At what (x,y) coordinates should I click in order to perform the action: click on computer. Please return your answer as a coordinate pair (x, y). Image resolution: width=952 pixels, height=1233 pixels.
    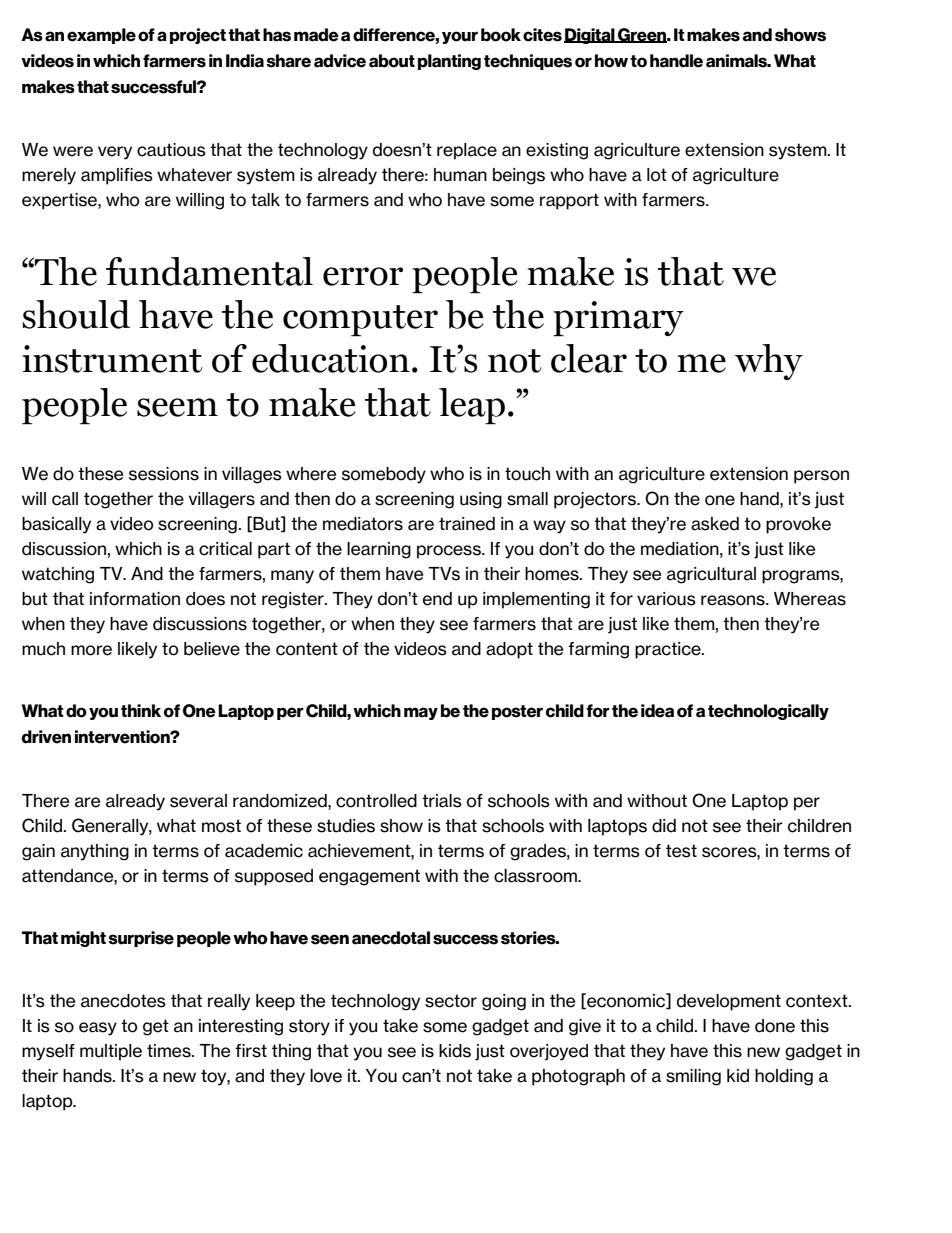
    Looking at the image, I should click on (360, 321).
